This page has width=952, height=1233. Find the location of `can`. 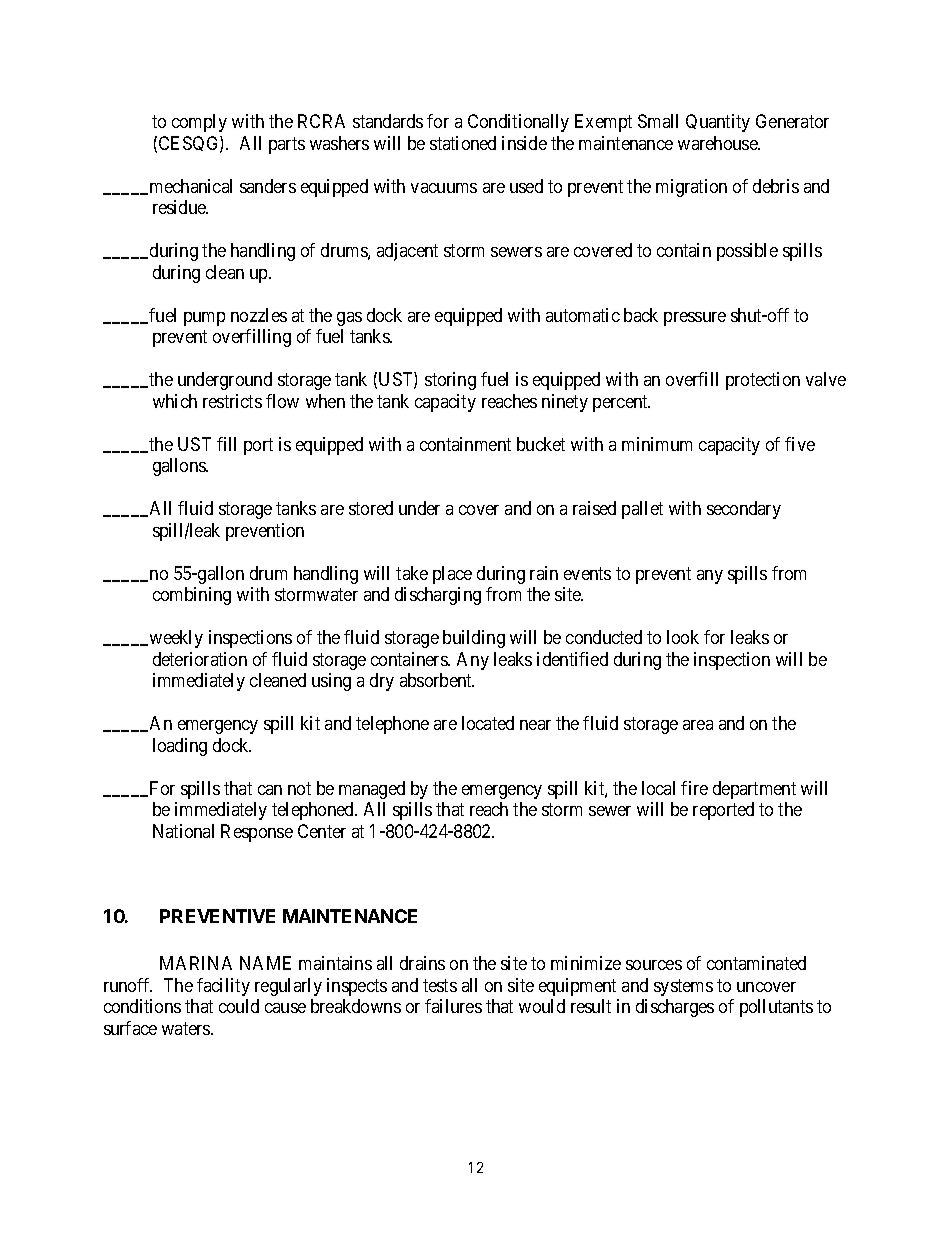

can is located at coordinates (270, 790).
